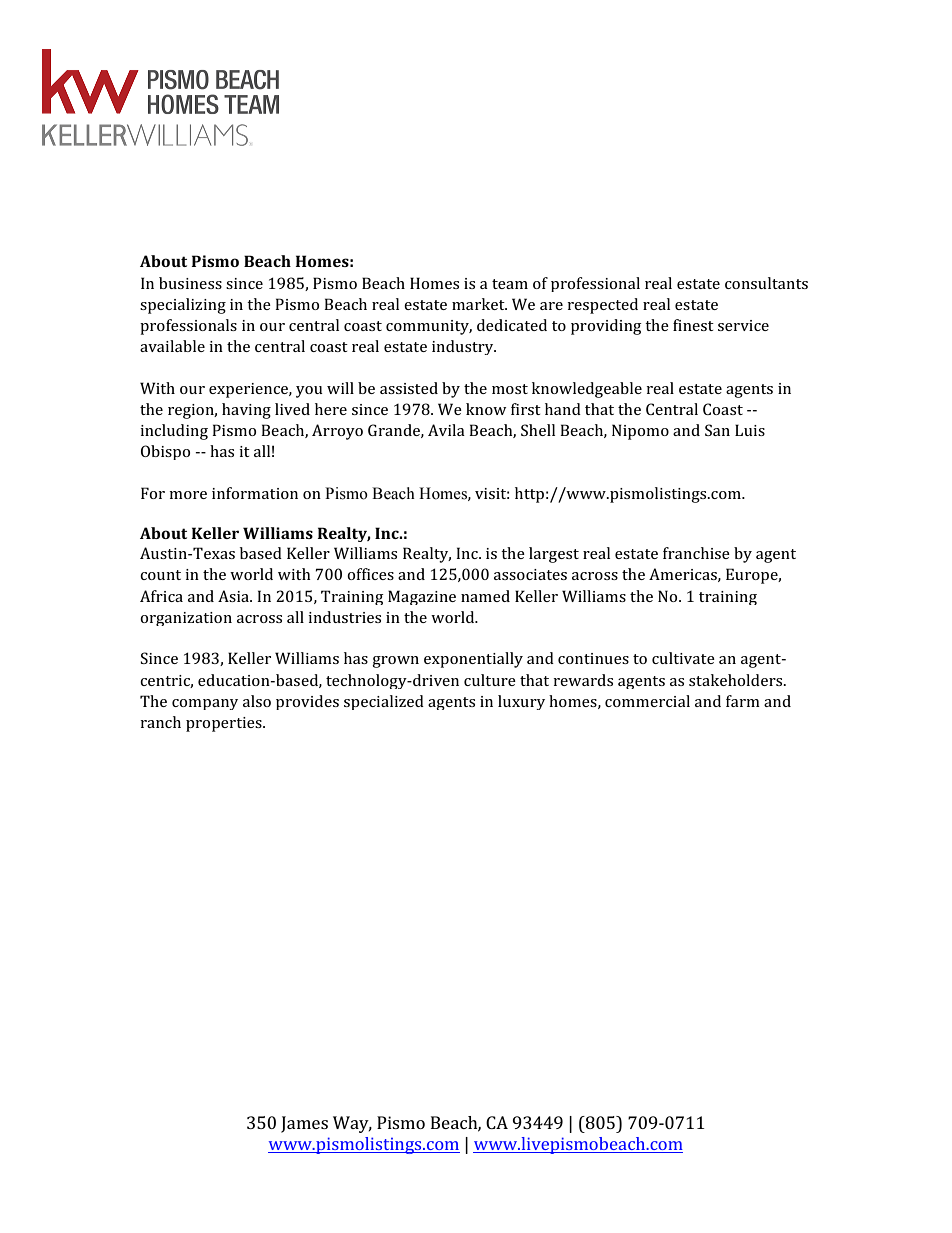 Image resolution: width=952 pixels, height=1233 pixels. Describe the element at coordinates (743, 701) in the document. I see `farm` at that location.
